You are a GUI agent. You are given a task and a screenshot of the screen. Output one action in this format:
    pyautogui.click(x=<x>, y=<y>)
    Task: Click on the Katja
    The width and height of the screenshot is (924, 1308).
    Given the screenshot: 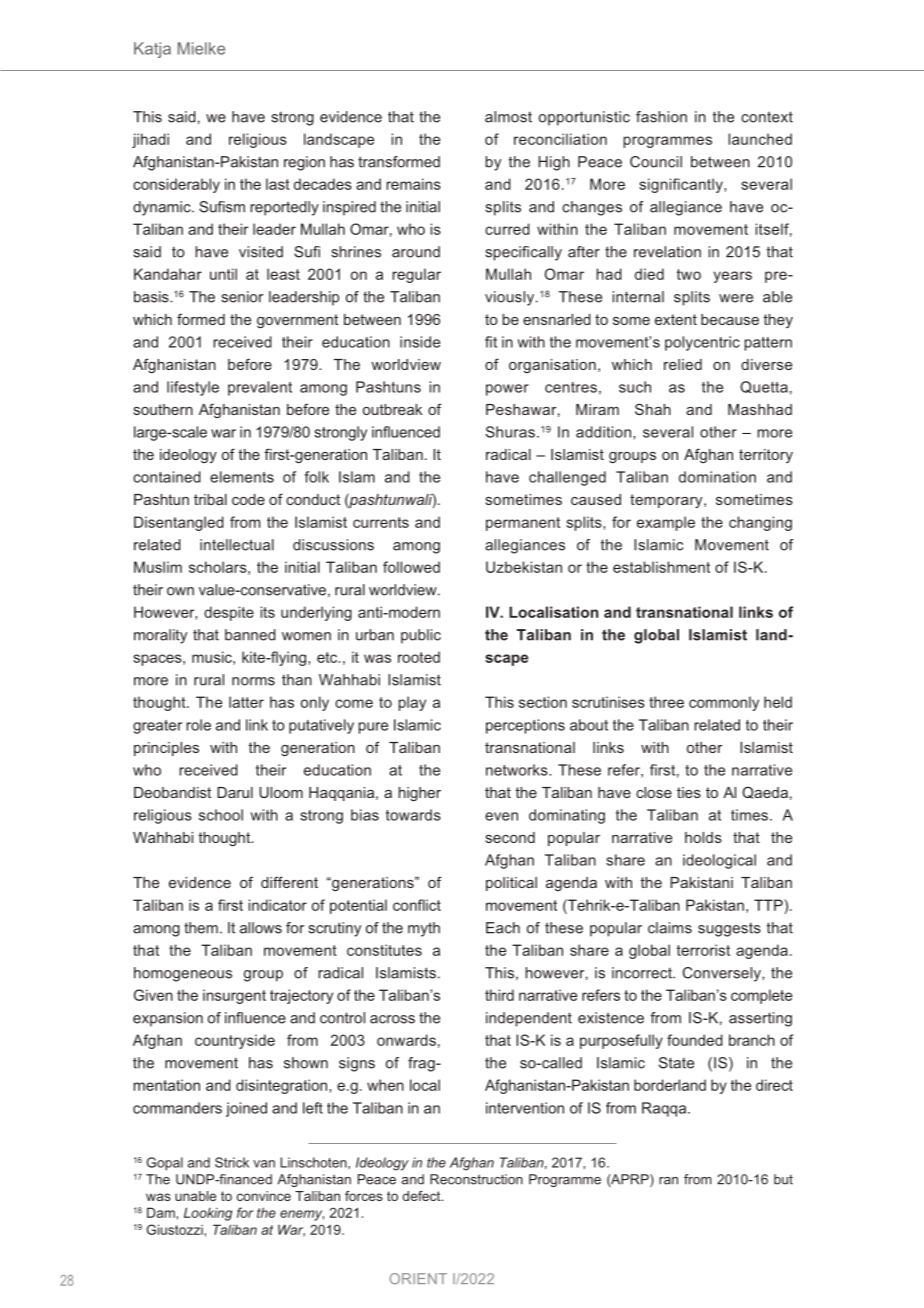 What is the action you would take?
    pyautogui.click(x=152, y=50)
